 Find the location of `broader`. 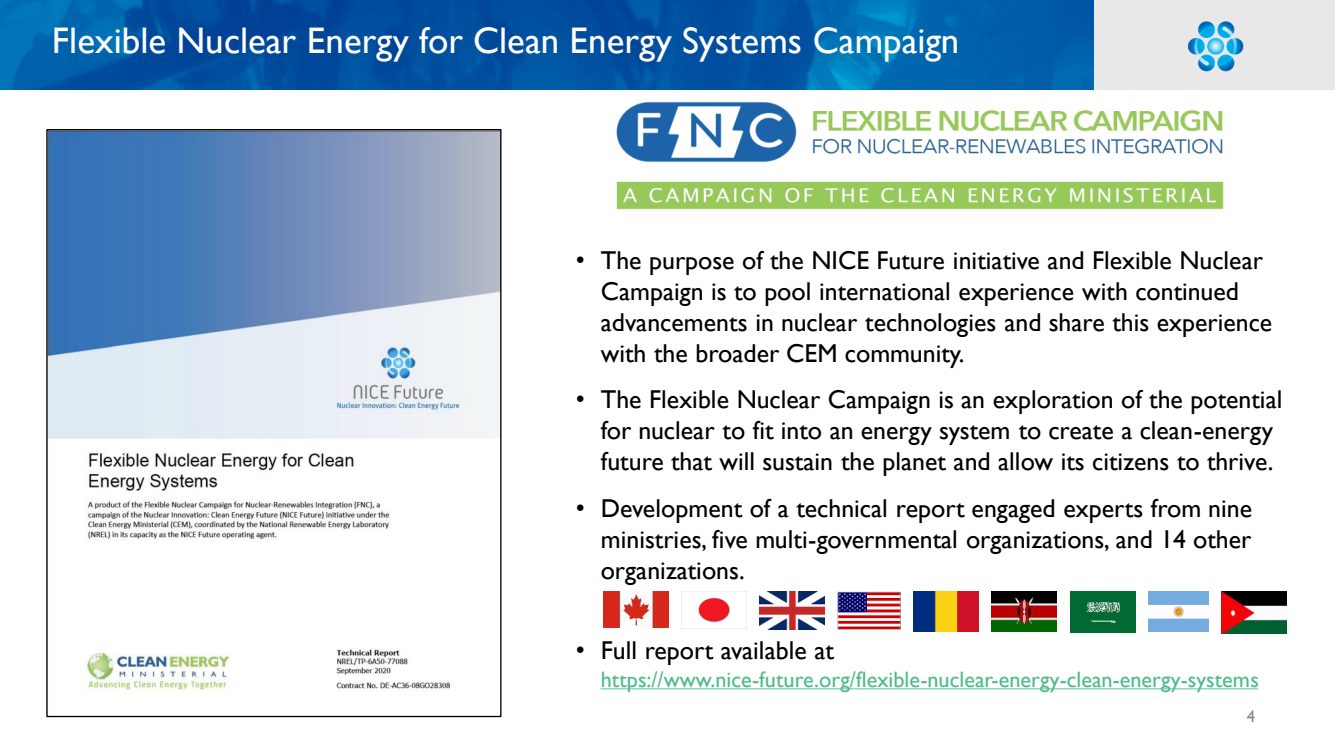

broader is located at coordinates (737, 353).
